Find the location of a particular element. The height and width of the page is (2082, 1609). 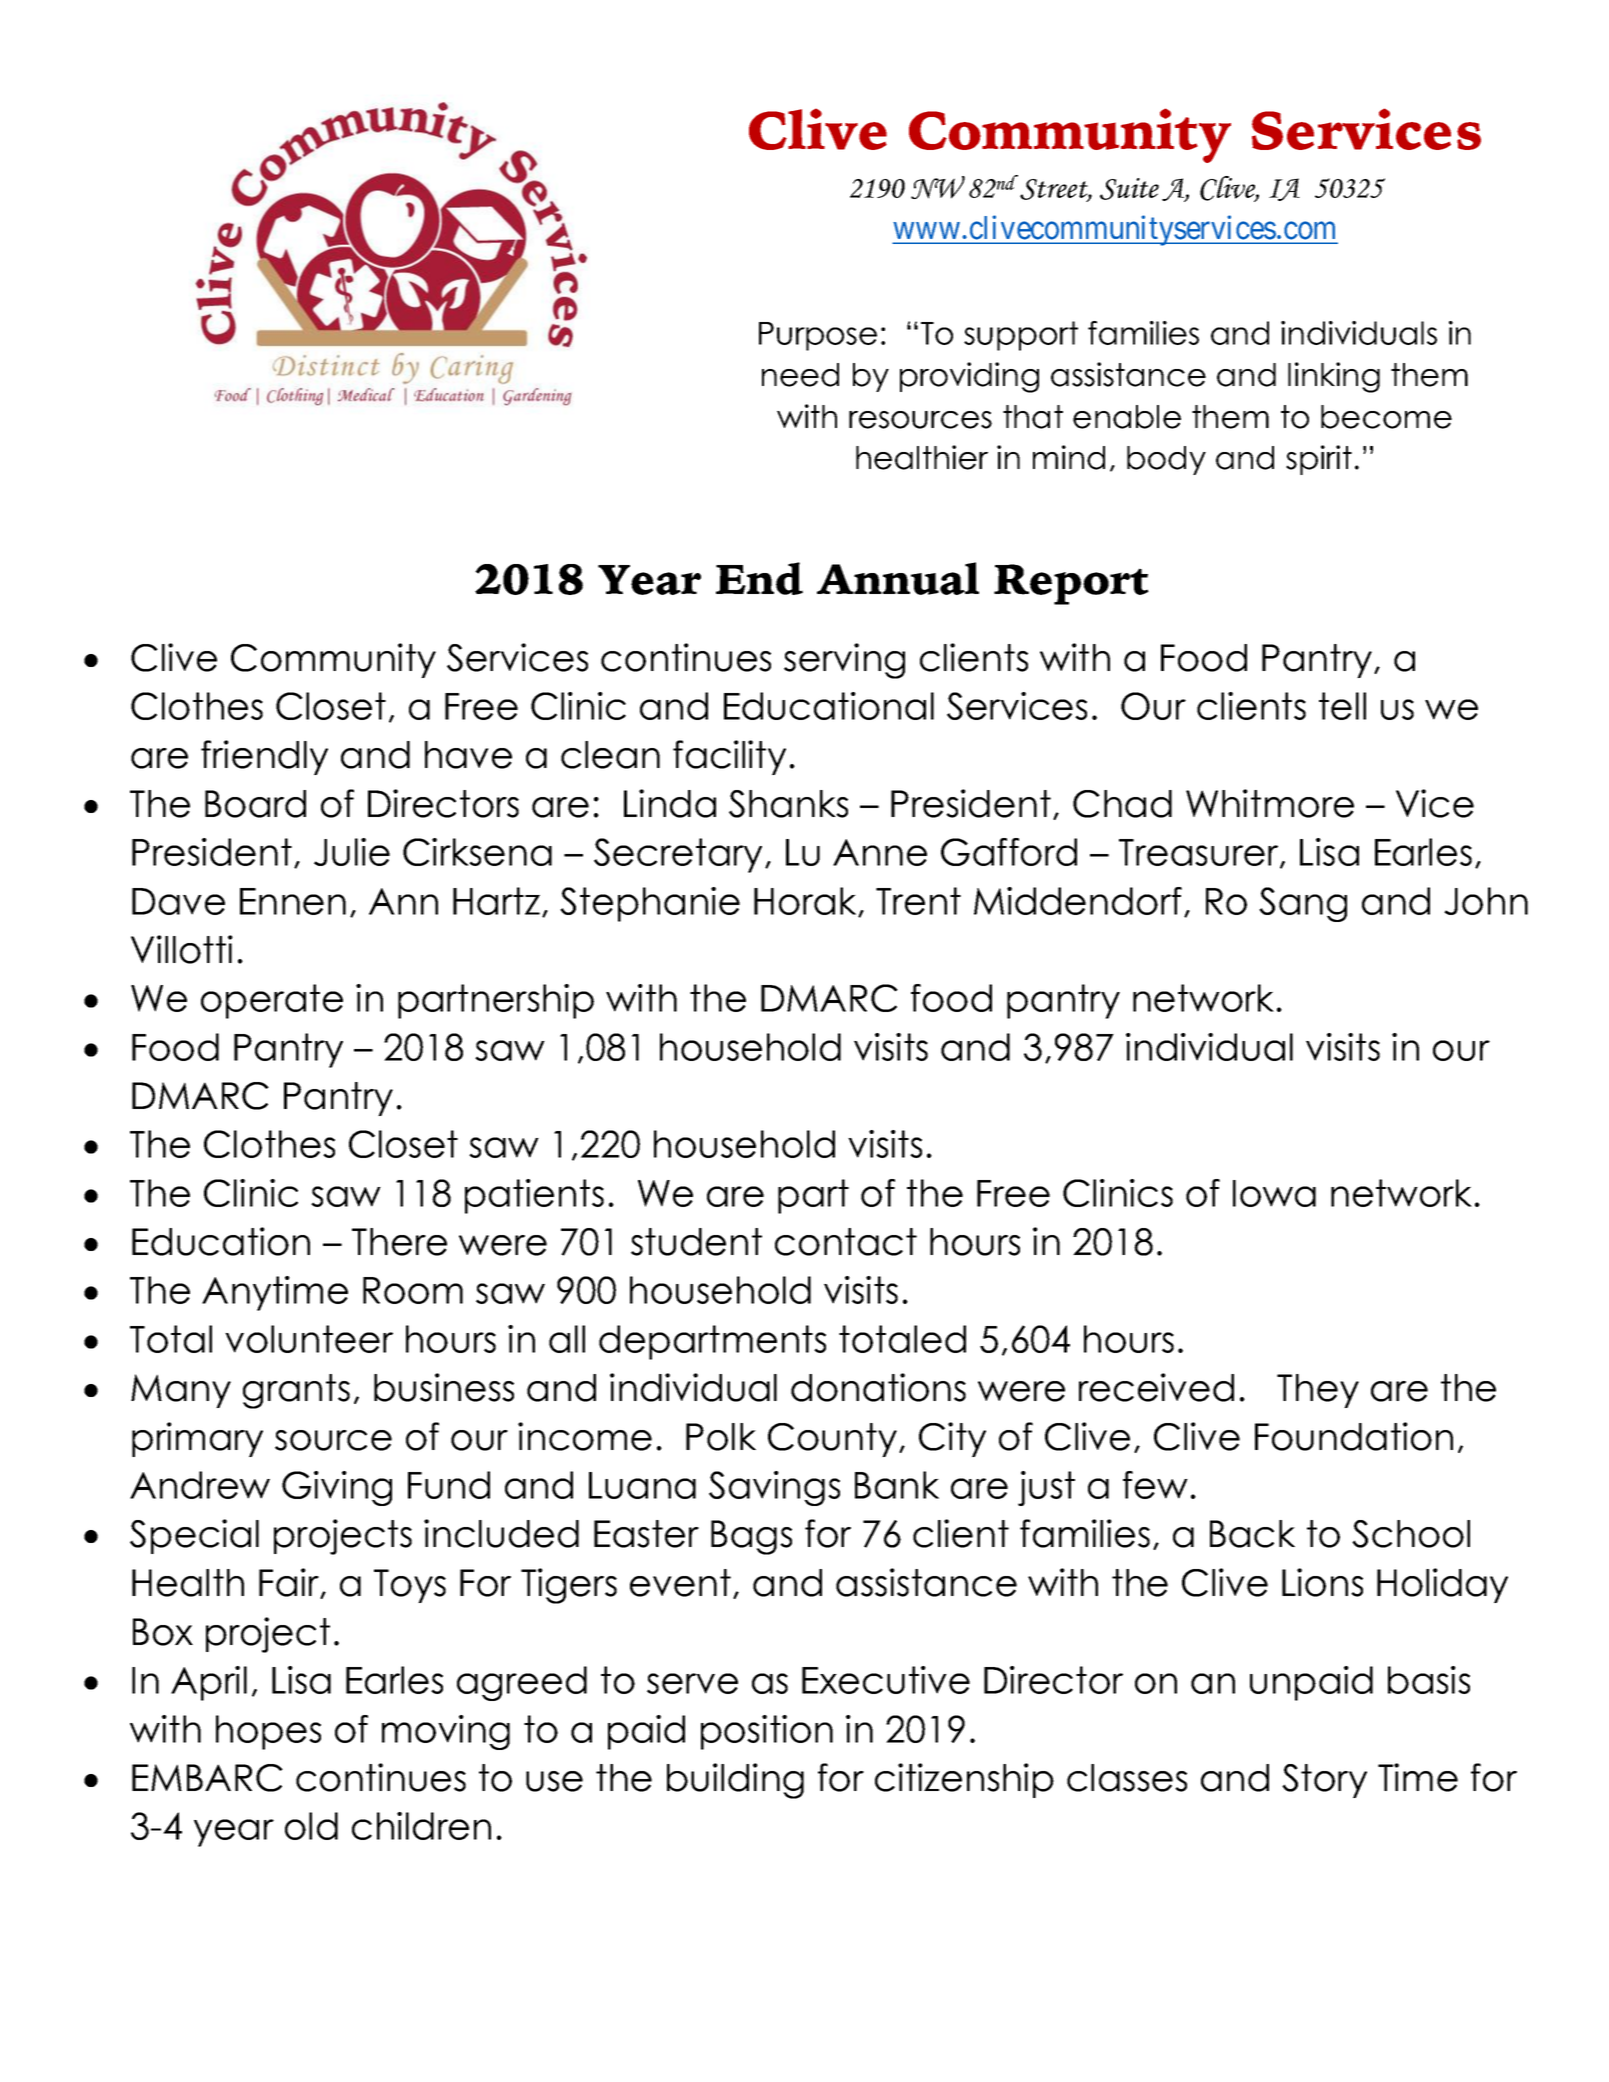

Iowa is located at coordinates (1274, 1193).
